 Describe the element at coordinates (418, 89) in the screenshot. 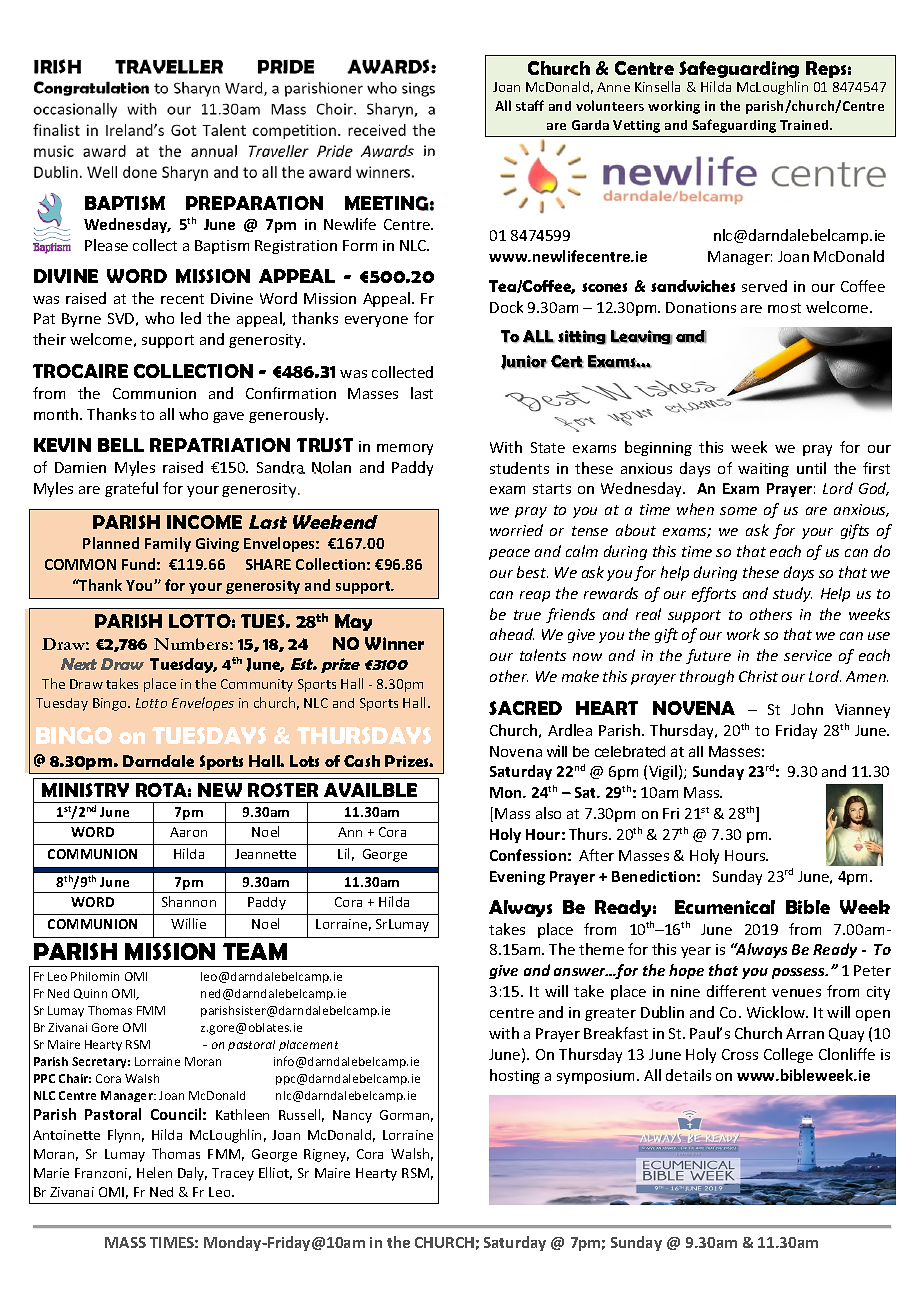

I see `sings` at that location.
